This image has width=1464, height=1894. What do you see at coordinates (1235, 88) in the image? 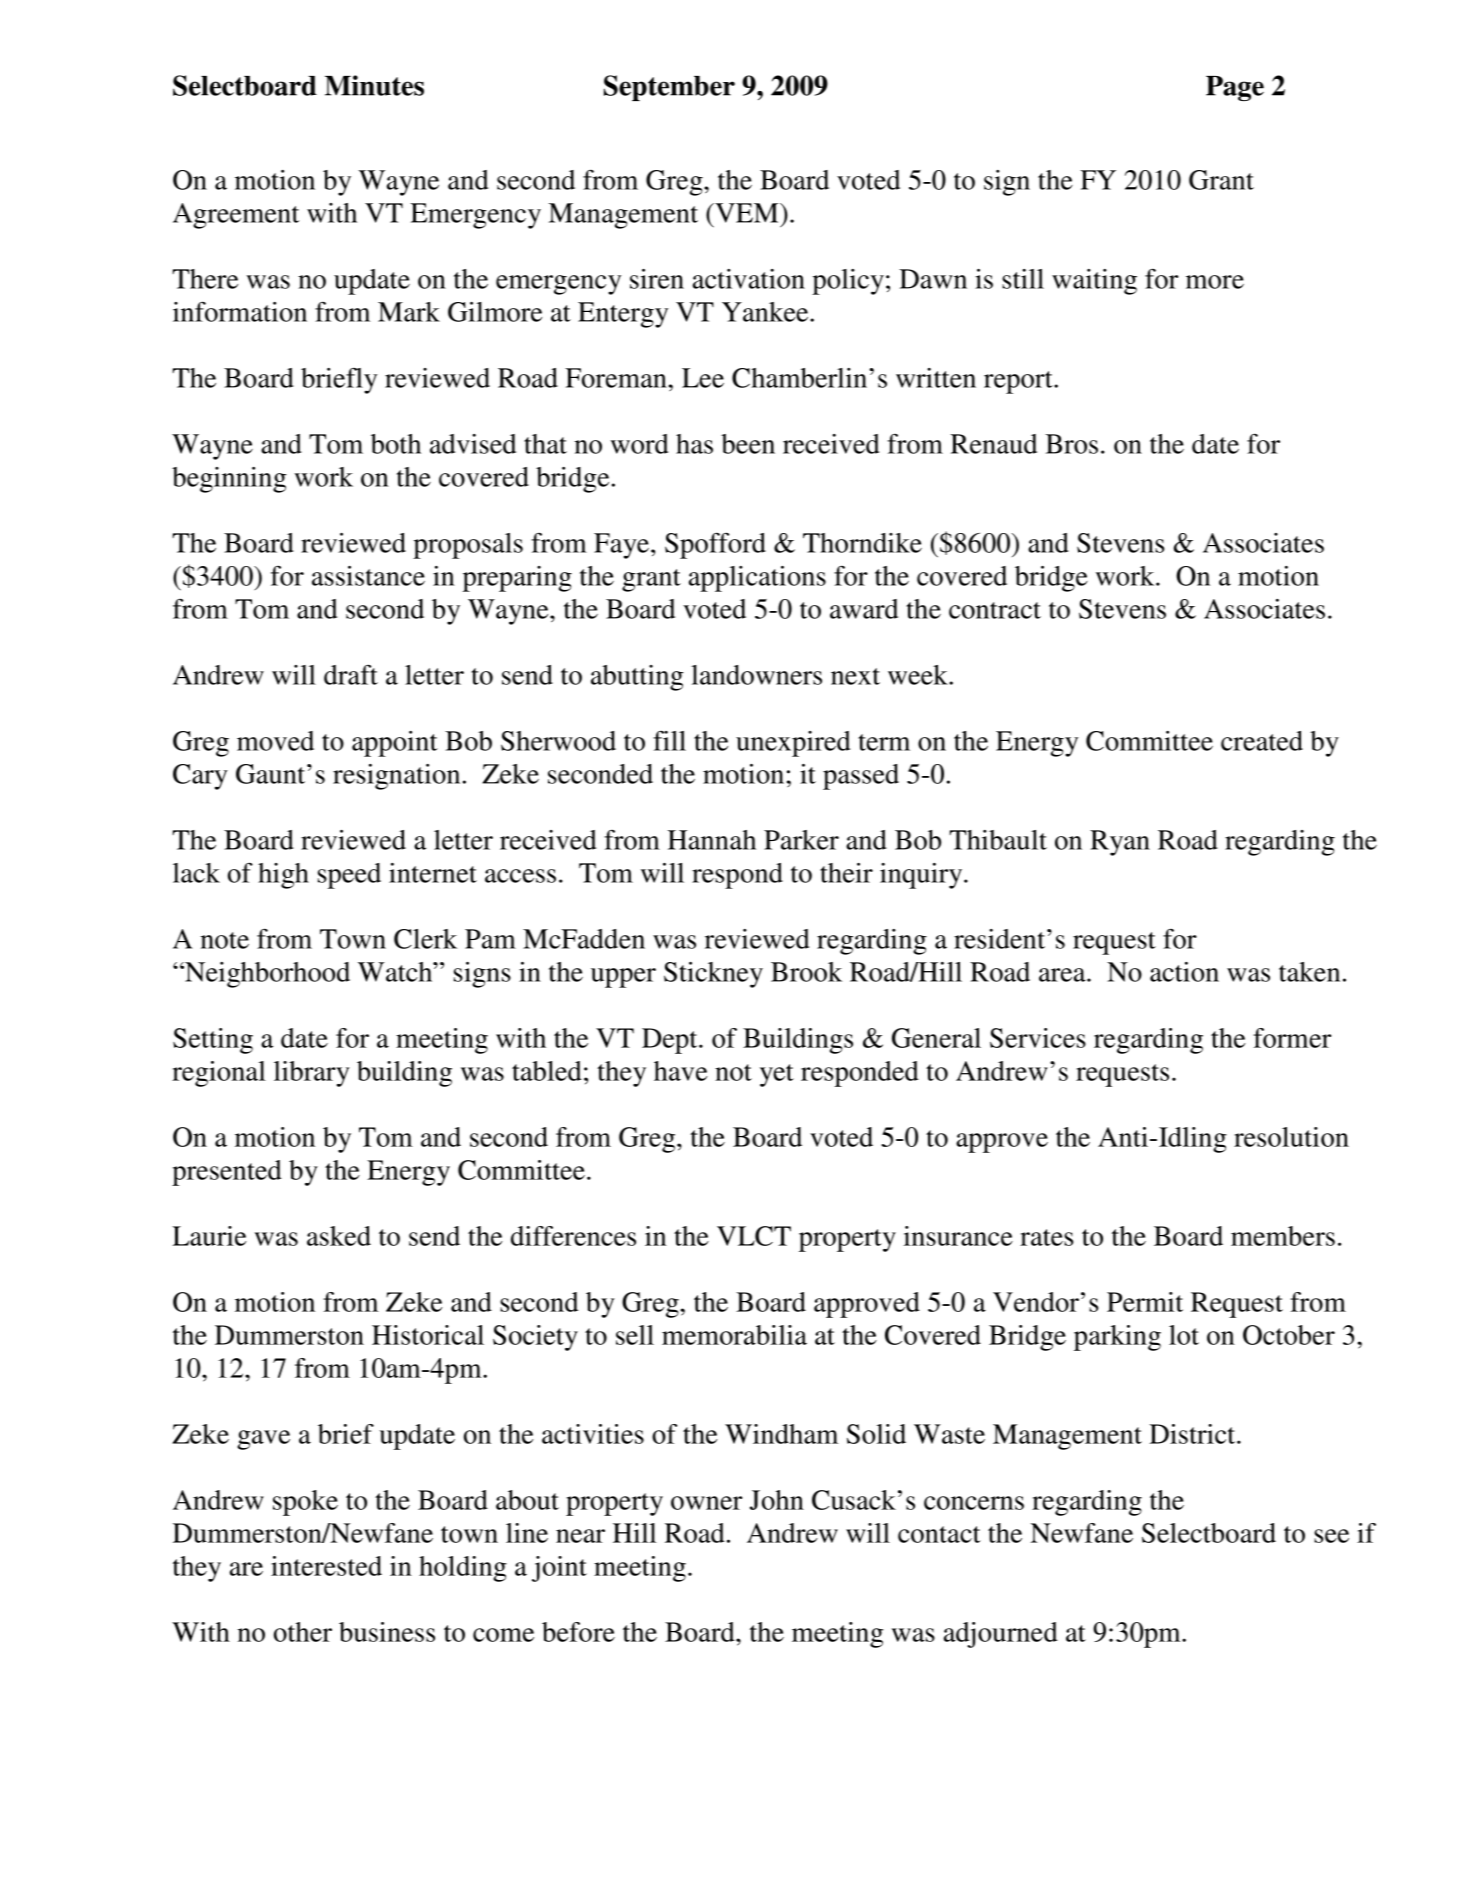
I see `Page` at bounding box center [1235, 88].
